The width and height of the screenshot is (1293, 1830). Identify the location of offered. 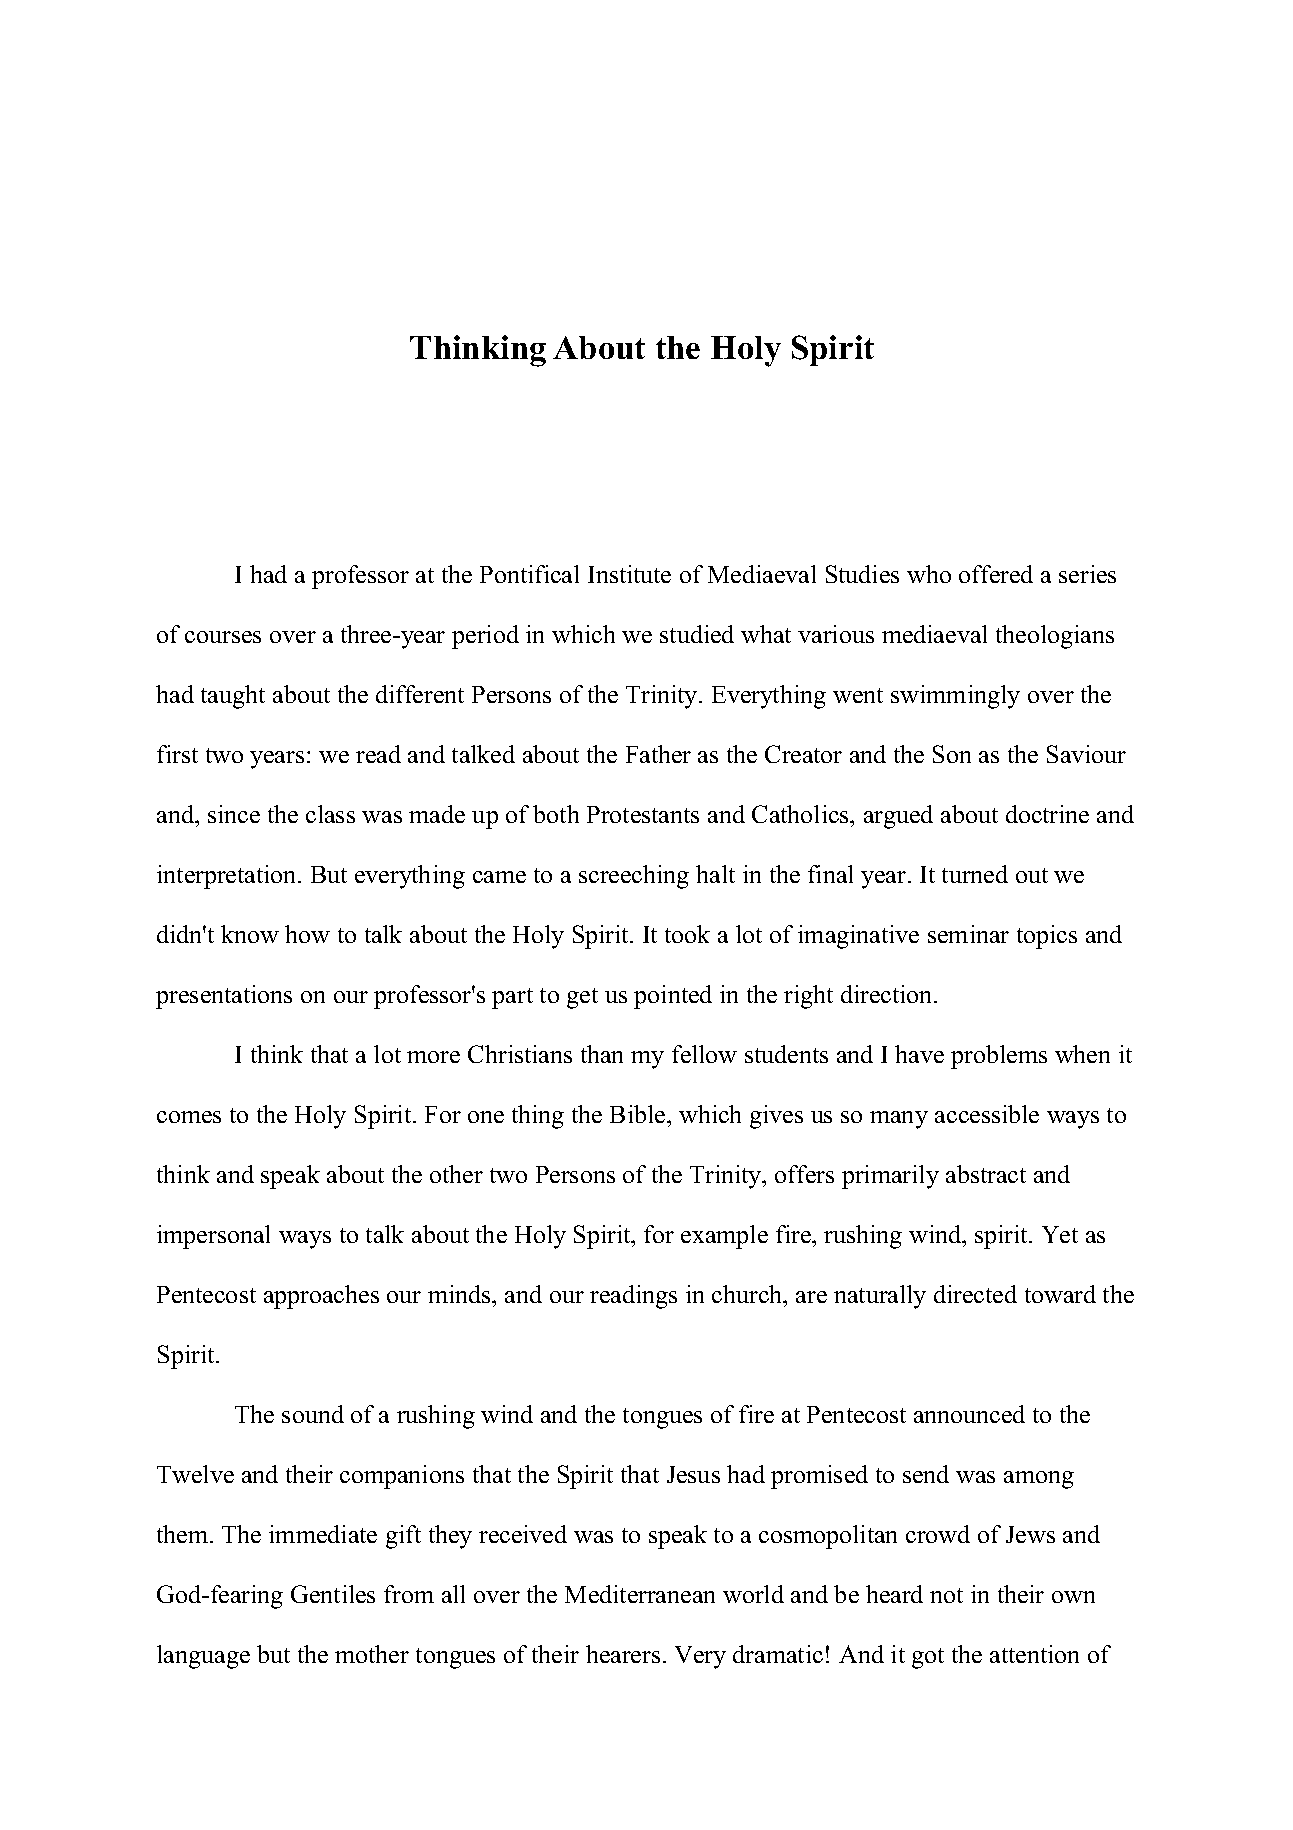
(996, 574).
